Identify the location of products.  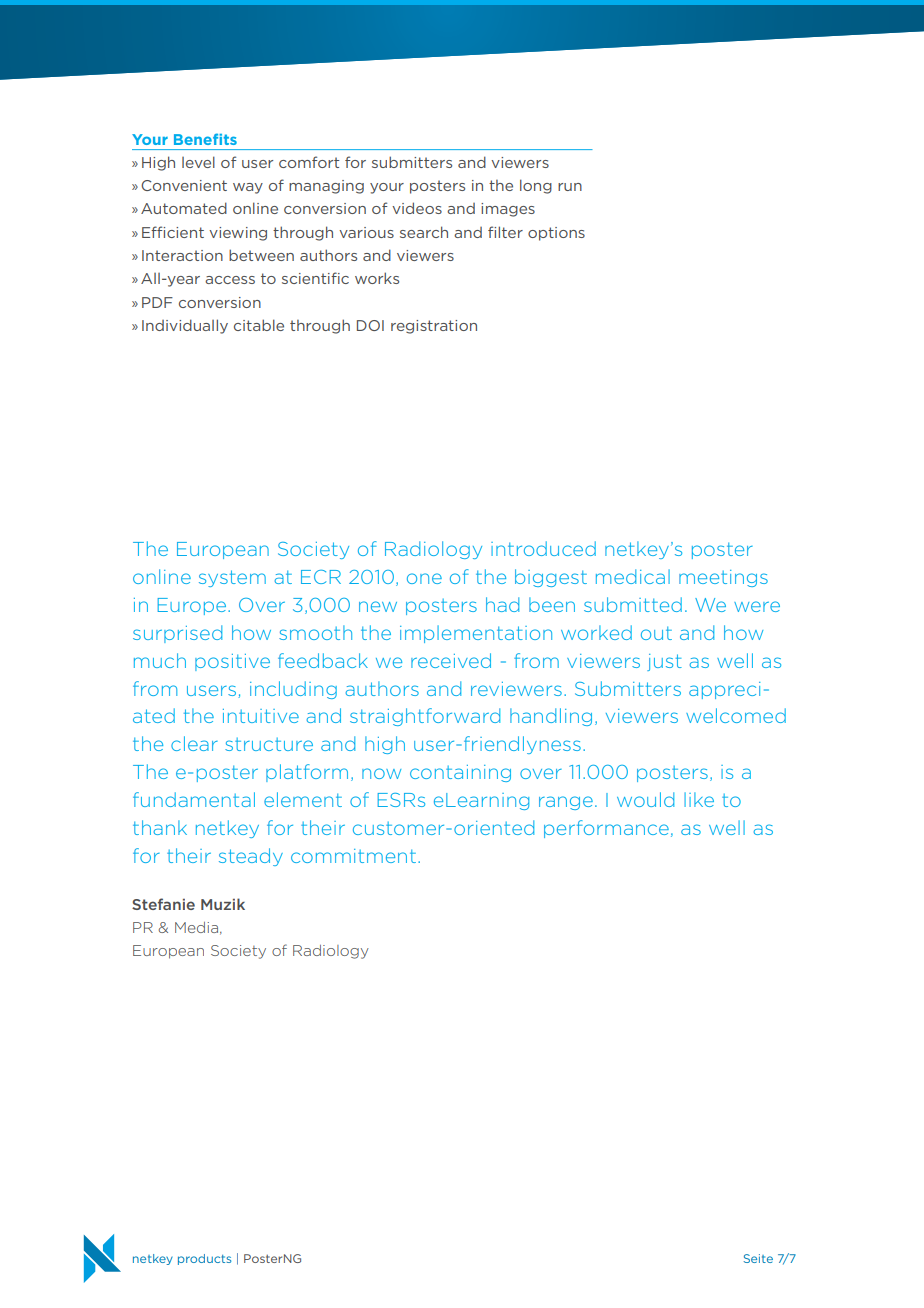
(204, 1259).
